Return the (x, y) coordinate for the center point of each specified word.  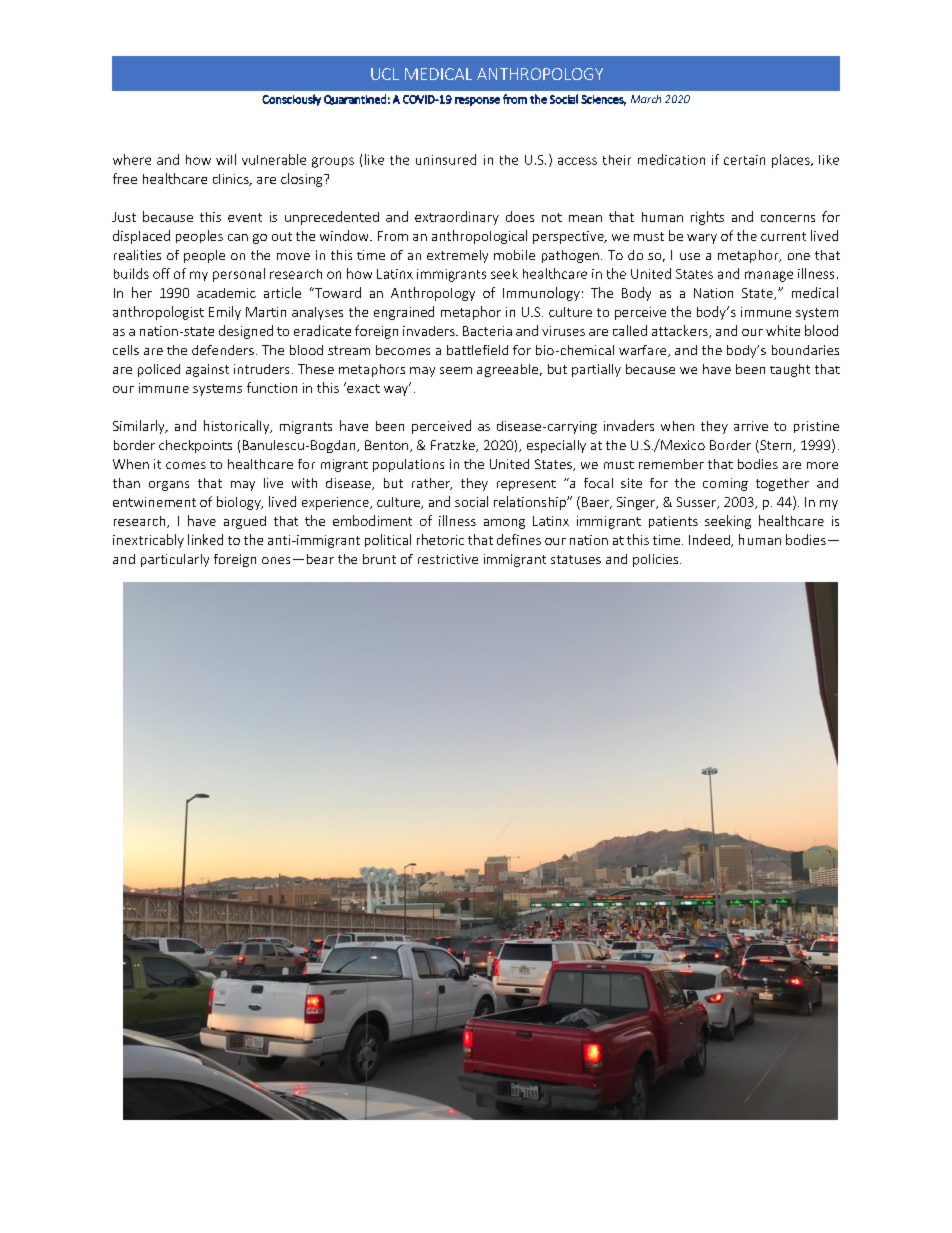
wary (702, 239)
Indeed (710, 540)
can (238, 237)
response (477, 101)
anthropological (479, 237)
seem (456, 370)
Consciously (291, 100)
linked (205, 539)
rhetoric (440, 539)
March (646, 99)
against (207, 370)
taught (790, 370)
